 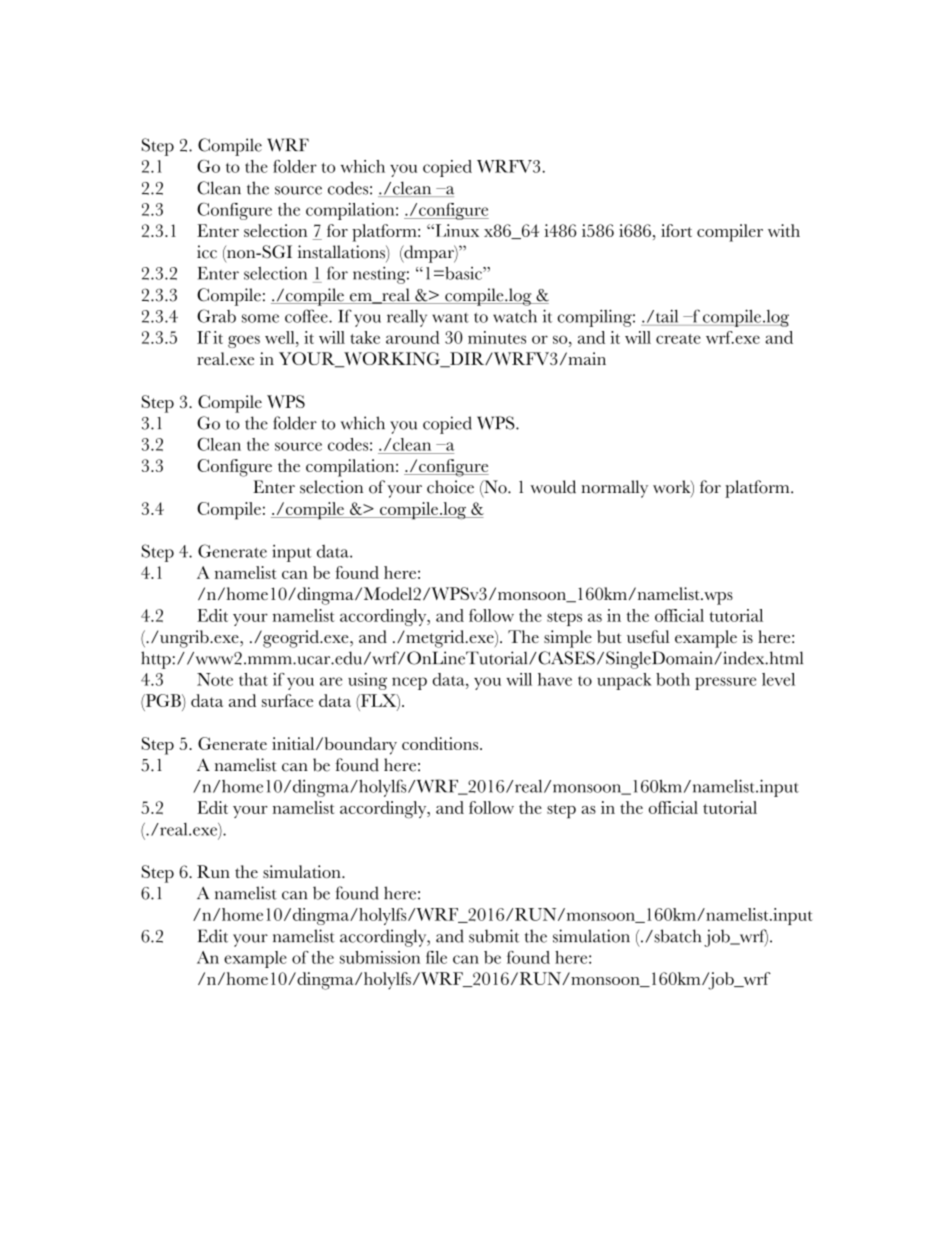 I want to click on useful, so click(x=648, y=636).
